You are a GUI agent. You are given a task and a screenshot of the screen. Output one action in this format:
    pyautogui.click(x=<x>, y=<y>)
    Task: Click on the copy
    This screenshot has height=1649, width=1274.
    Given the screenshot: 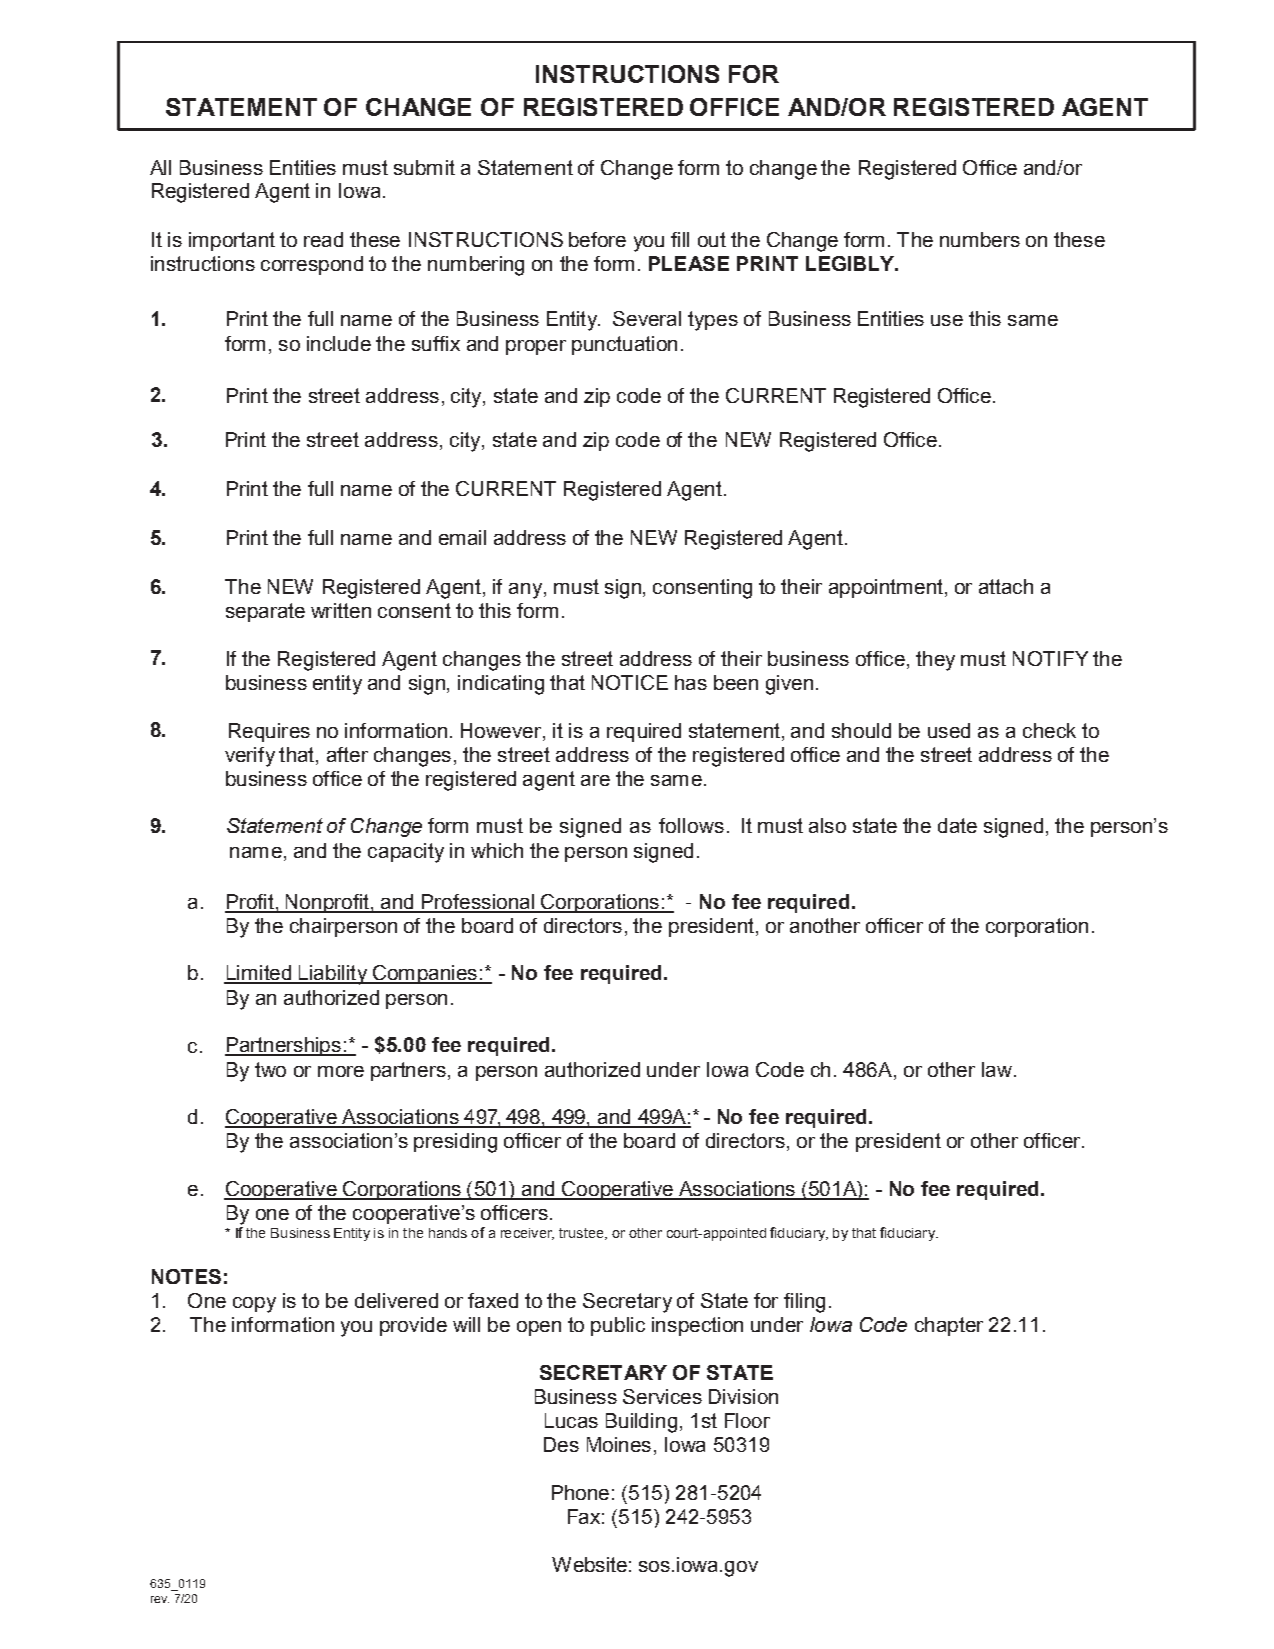 What is the action you would take?
    pyautogui.click(x=254, y=1305)
